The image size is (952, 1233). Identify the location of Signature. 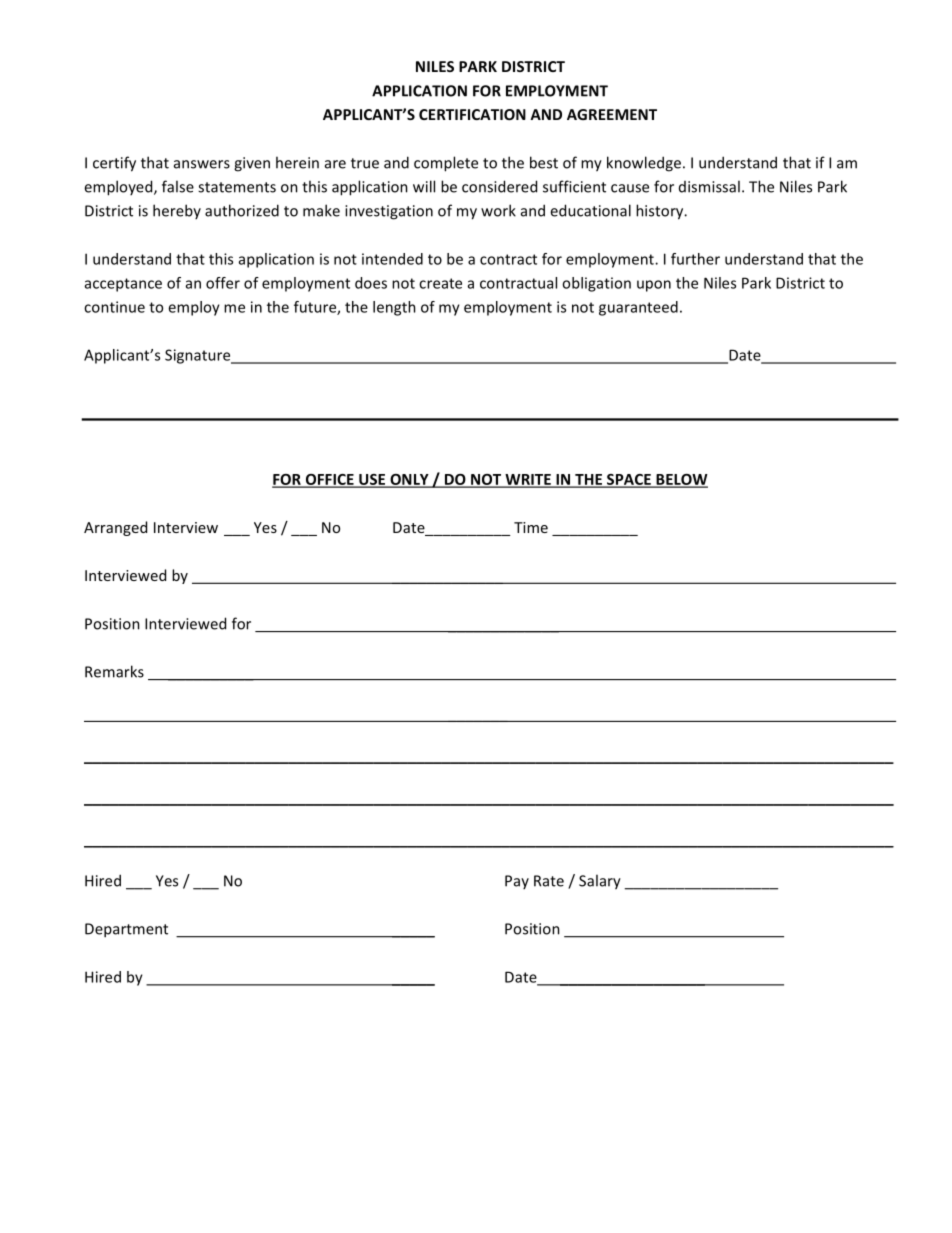
(199, 356).
